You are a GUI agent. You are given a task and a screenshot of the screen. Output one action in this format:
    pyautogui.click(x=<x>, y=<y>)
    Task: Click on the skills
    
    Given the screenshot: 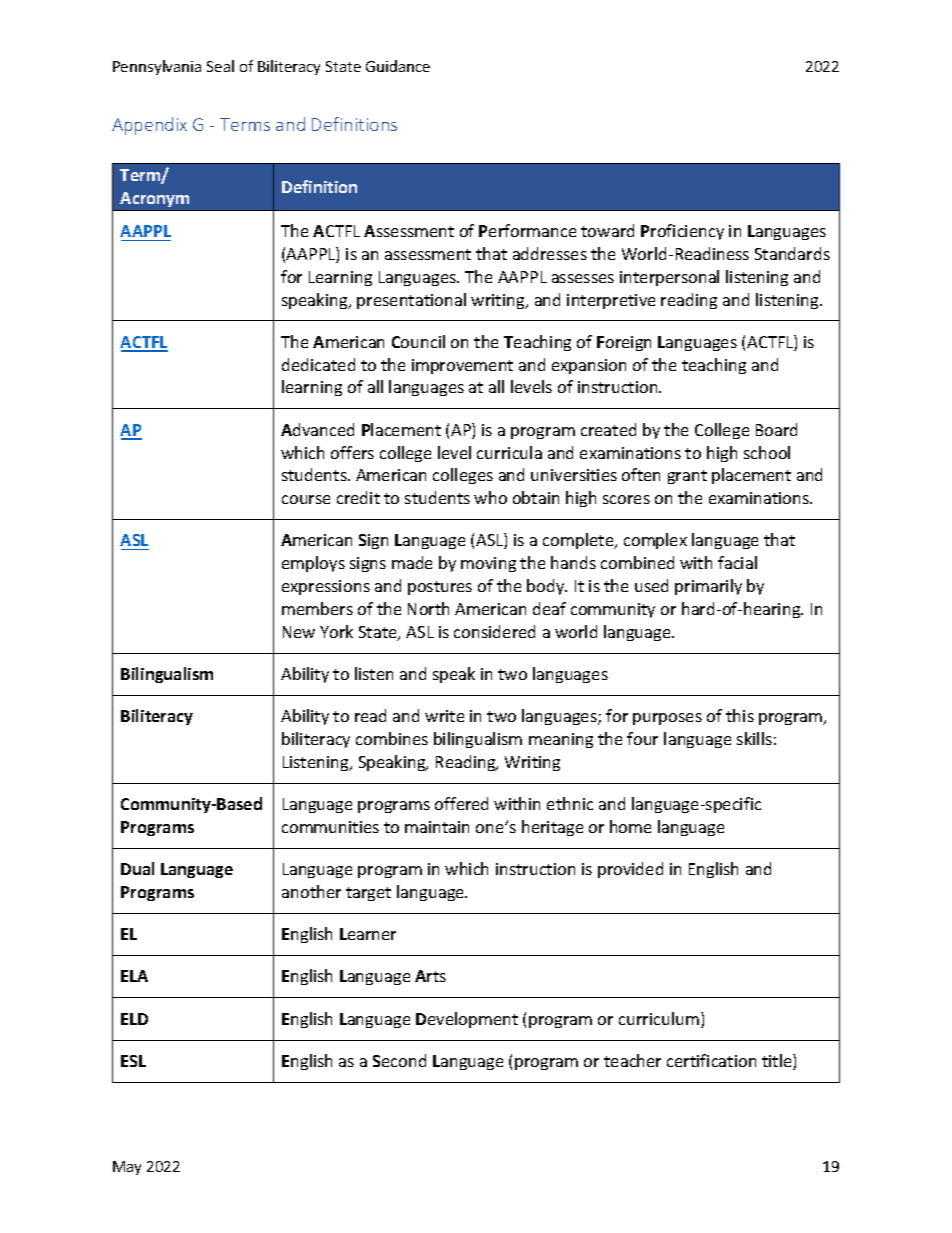 What is the action you would take?
    pyautogui.click(x=754, y=738)
